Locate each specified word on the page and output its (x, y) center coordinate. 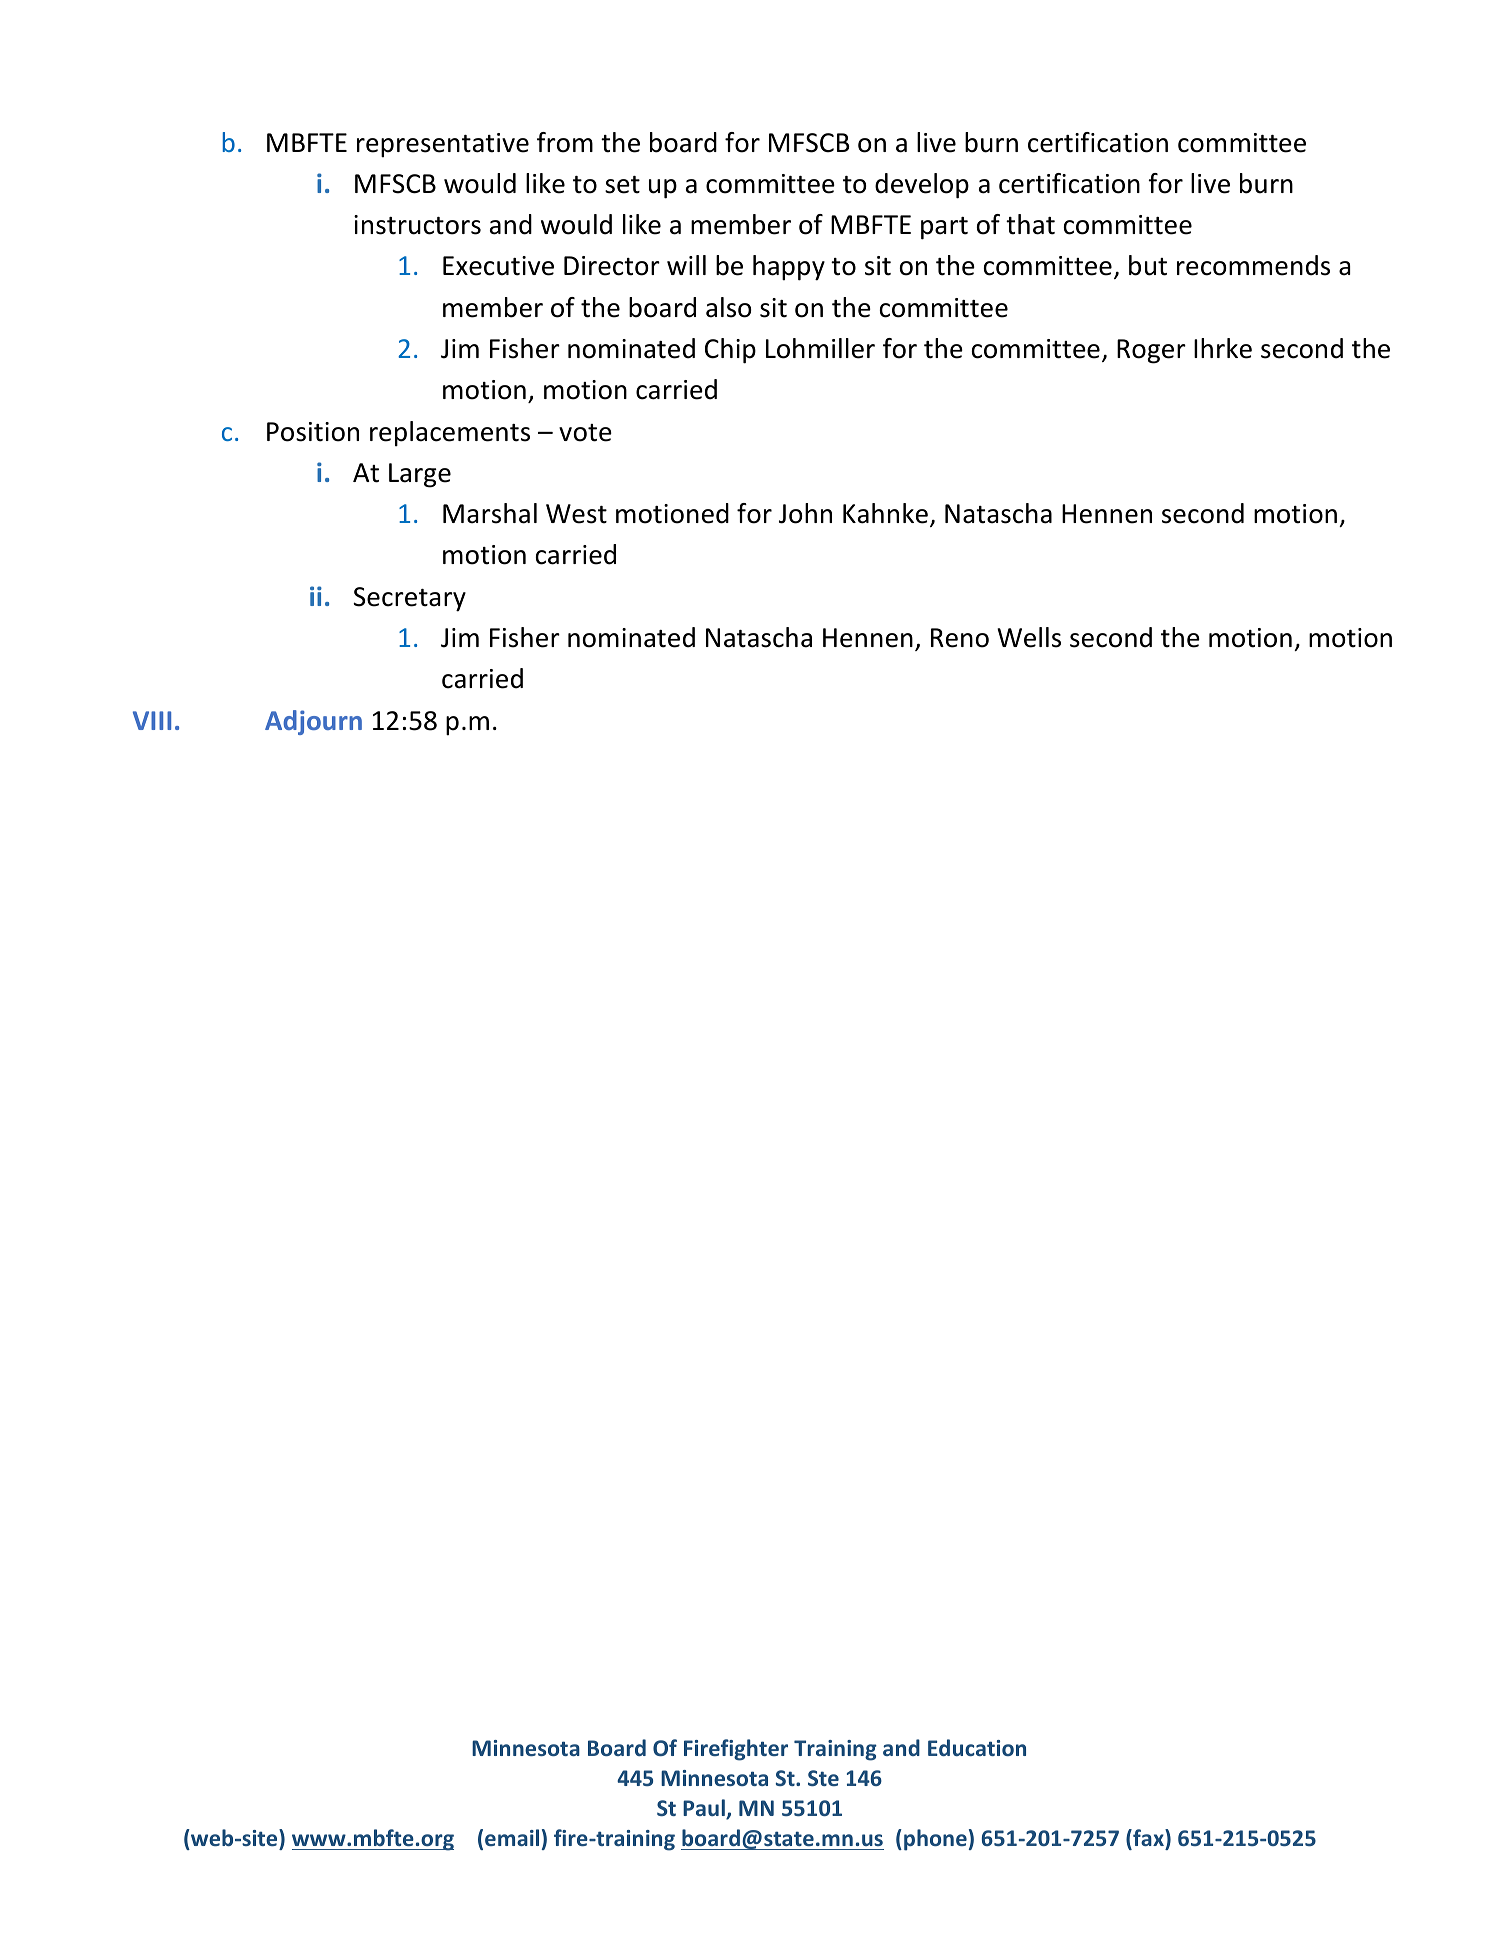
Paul (705, 1809)
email (512, 1837)
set (622, 185)
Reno (960, 638)
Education (977, 1747)
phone (935, 1840)
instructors (417, 225)
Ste (823, 1778)
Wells (1029, 637)
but (1148, 265)
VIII (152, 720)
